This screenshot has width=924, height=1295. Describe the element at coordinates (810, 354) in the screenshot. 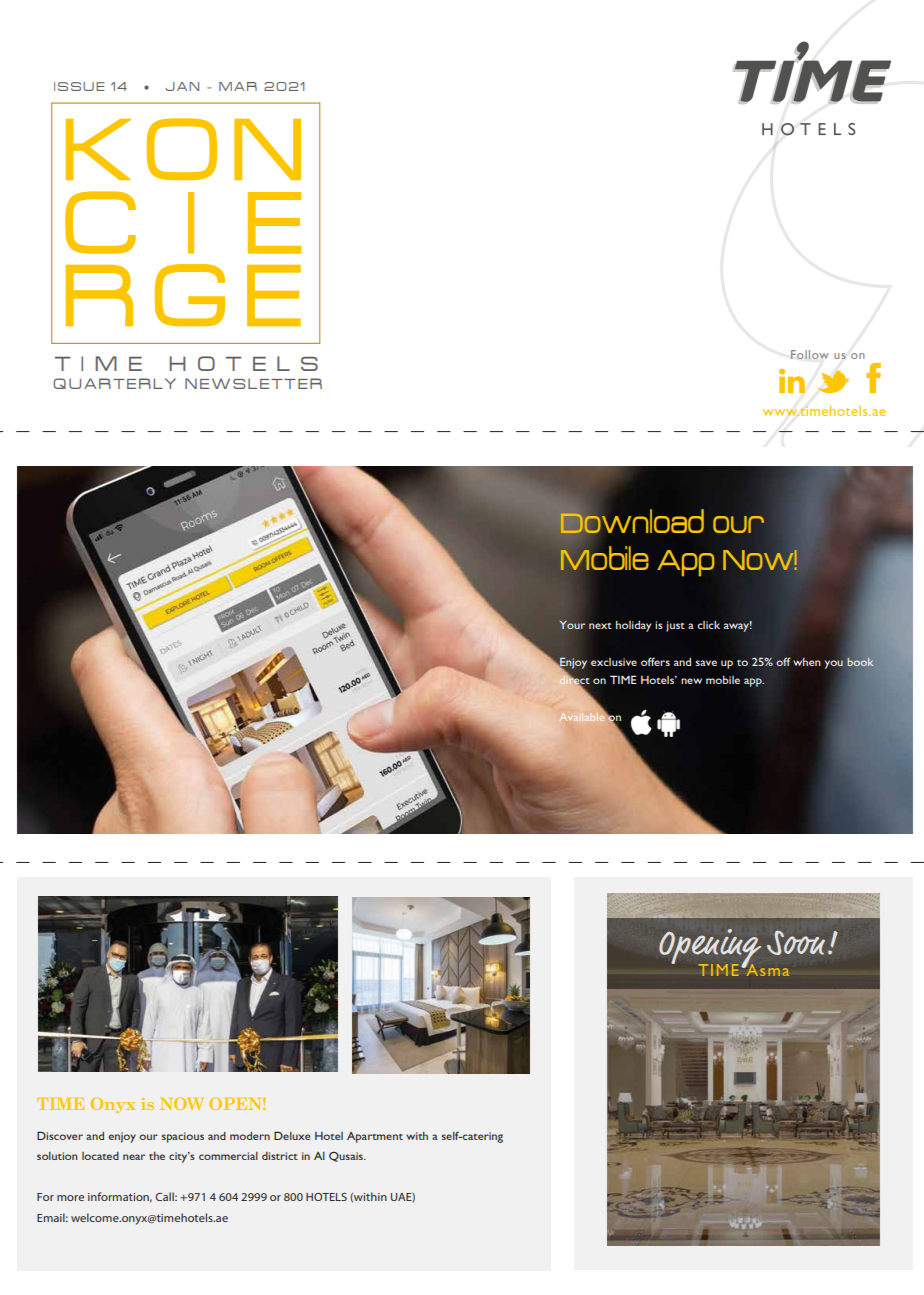

I see `Follow` at that location.
